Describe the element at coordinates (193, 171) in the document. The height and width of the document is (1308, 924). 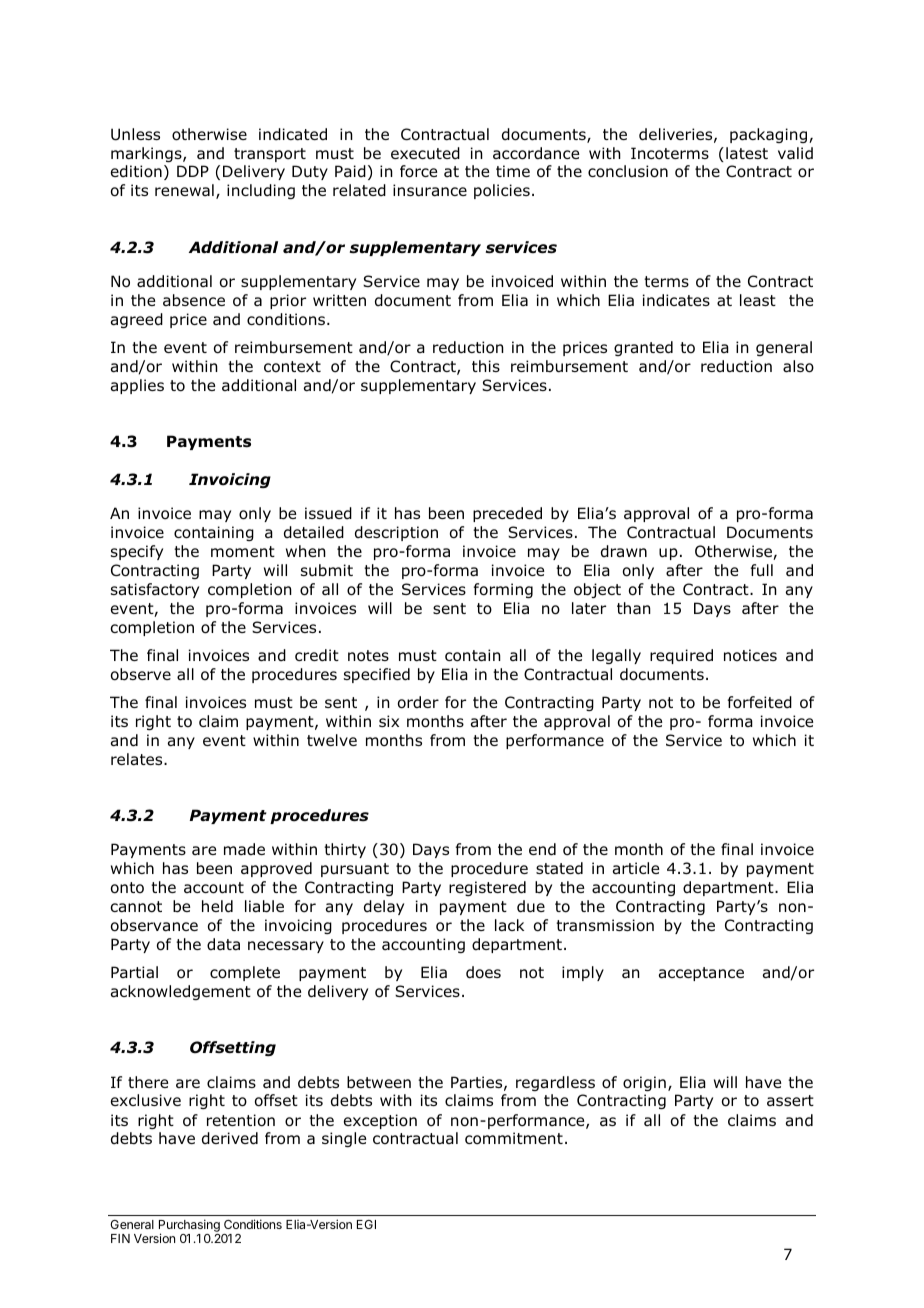
I see `DDP` at that location.
